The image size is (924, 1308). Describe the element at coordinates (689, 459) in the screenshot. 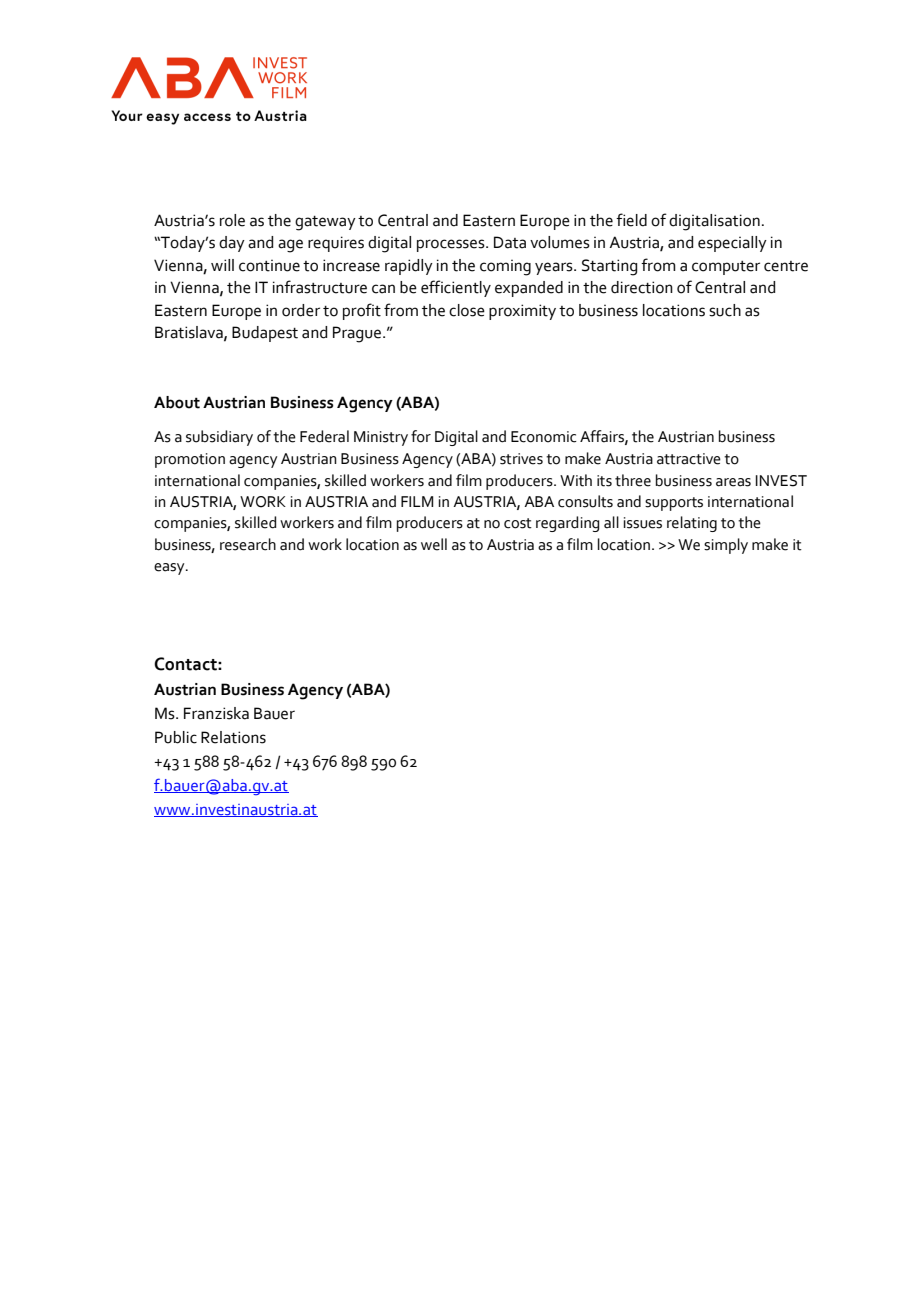

I see `attractive` at that location.
